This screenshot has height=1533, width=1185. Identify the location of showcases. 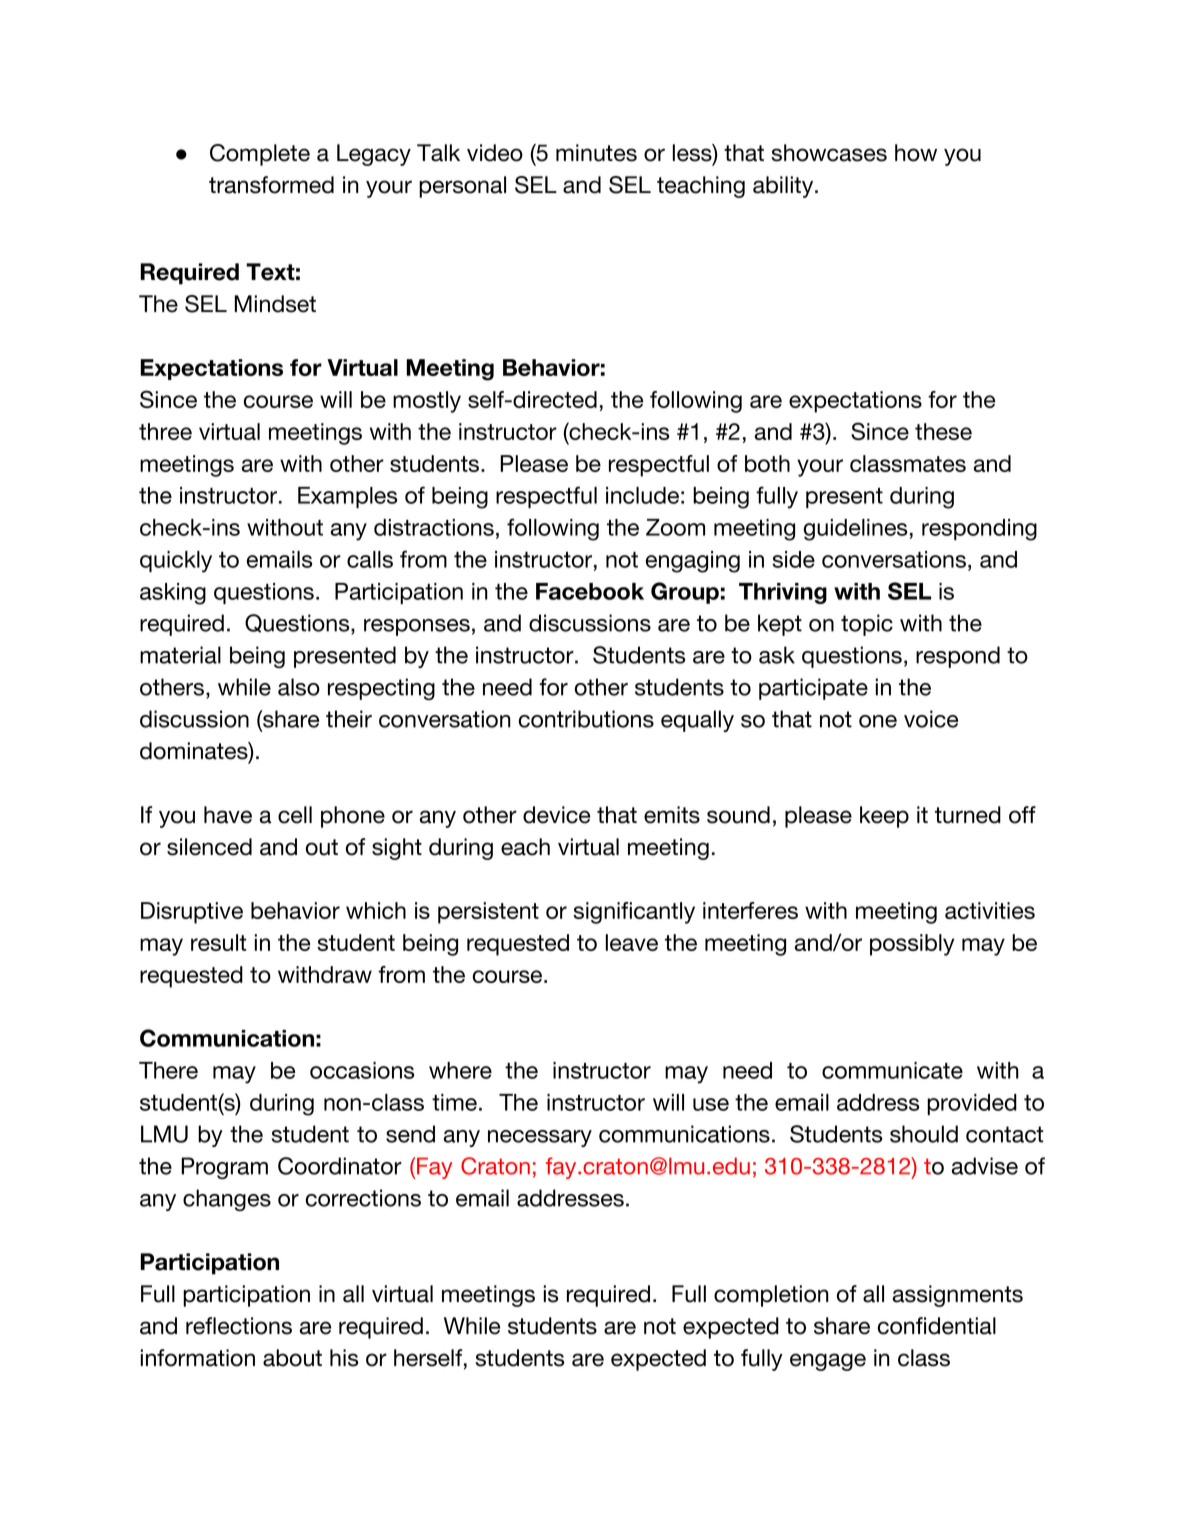
(829, 153).
